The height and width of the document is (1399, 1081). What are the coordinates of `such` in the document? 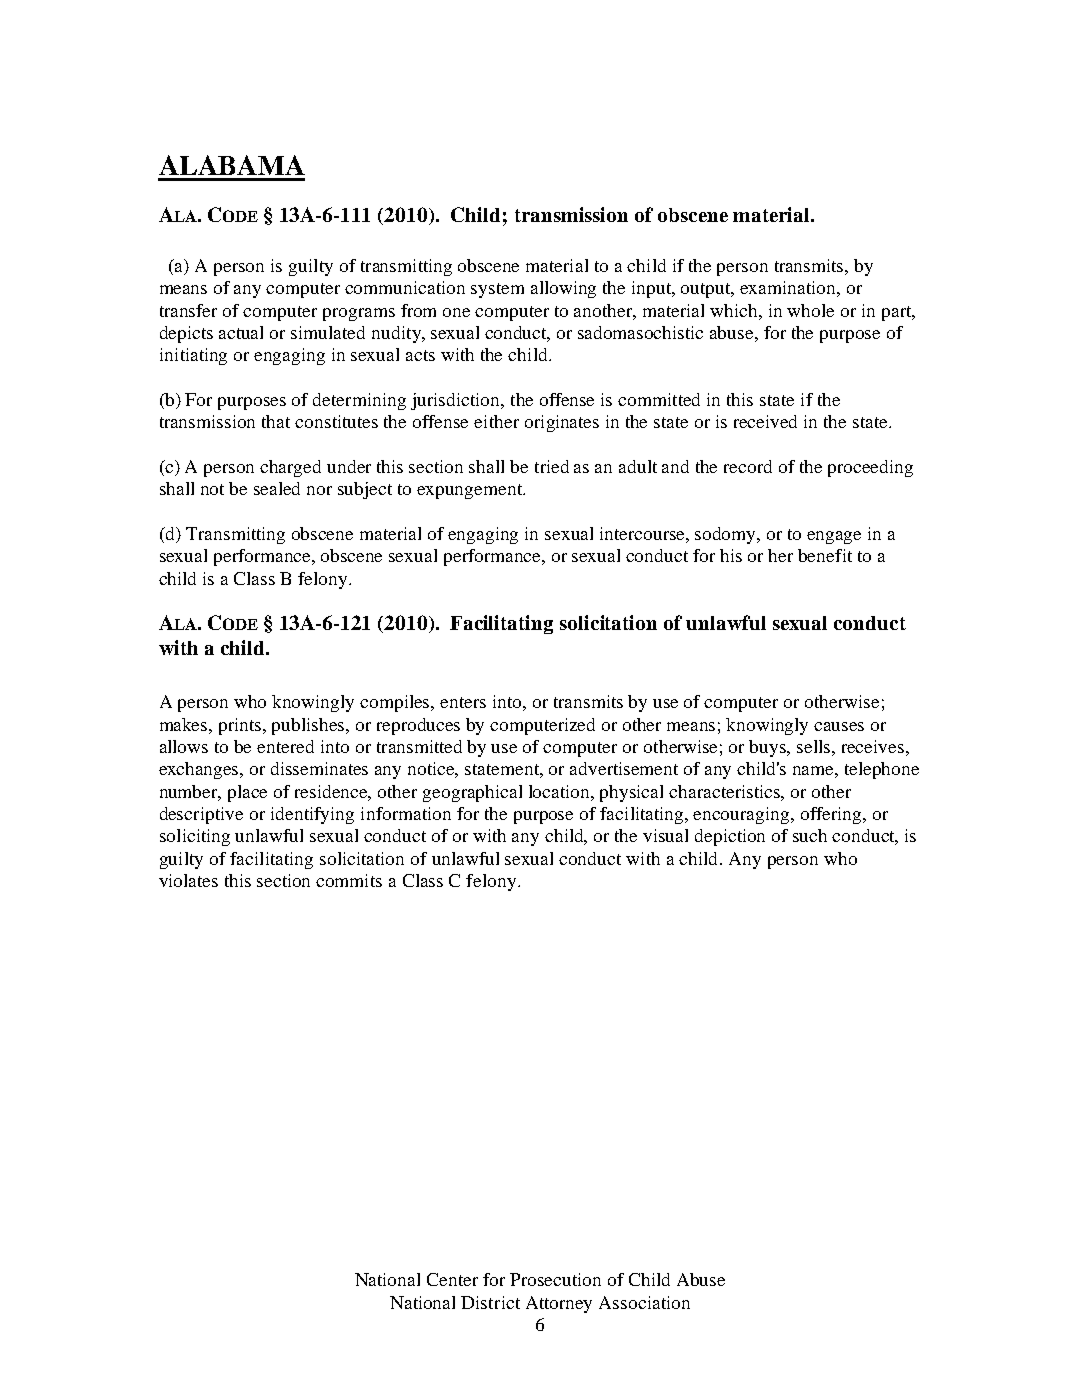 It's located at (810, 835).
